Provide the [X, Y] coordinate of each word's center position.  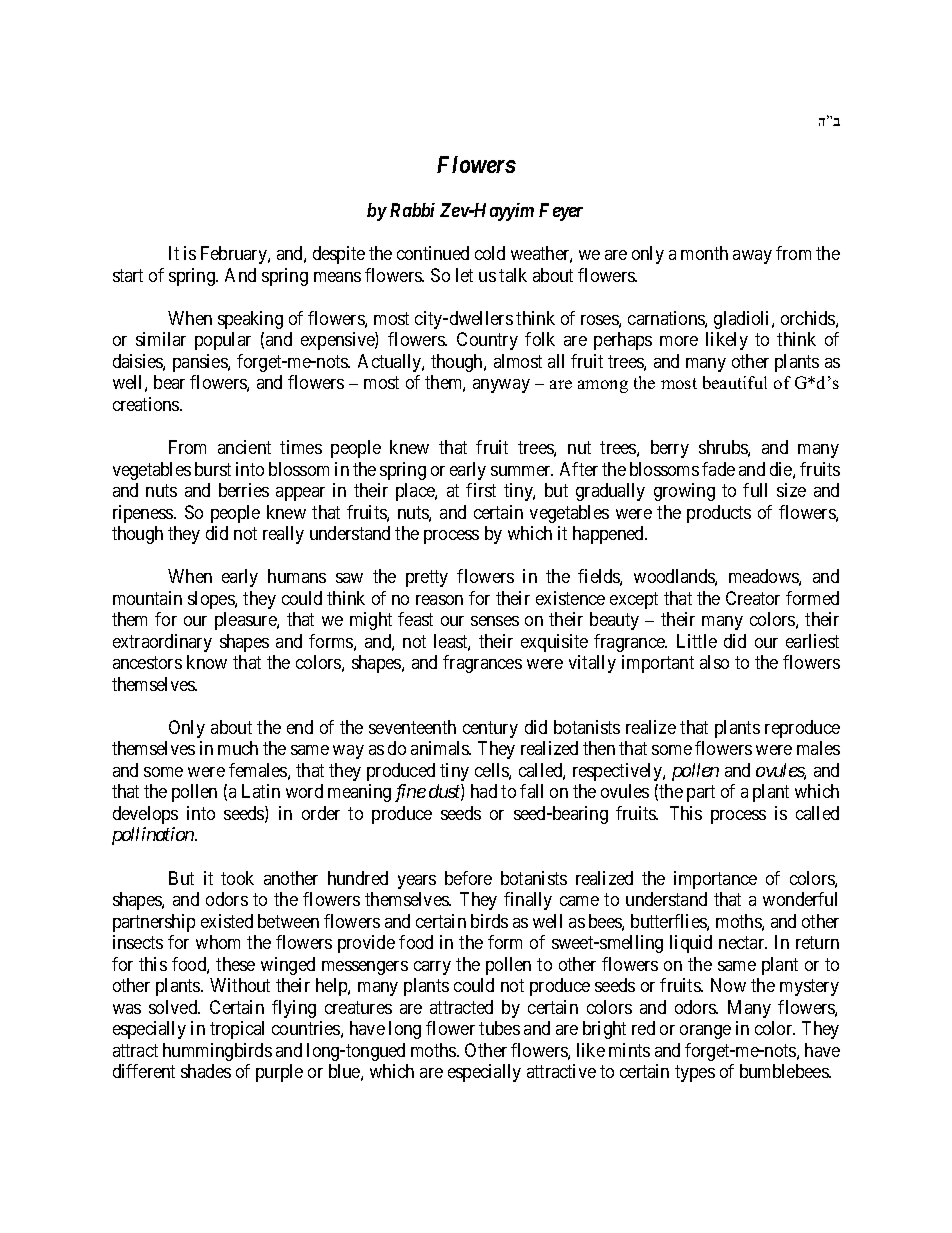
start [128, 275]
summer [522, 471]
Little [697, 641]
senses [495, 621]
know [207, 662]
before [468, 878]
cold [490, 253]
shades [206, 1071]
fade [718, 469]
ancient [244, 447]
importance [715, 880]
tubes [499, 1028]
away [752, 257]
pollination [154, 836]
